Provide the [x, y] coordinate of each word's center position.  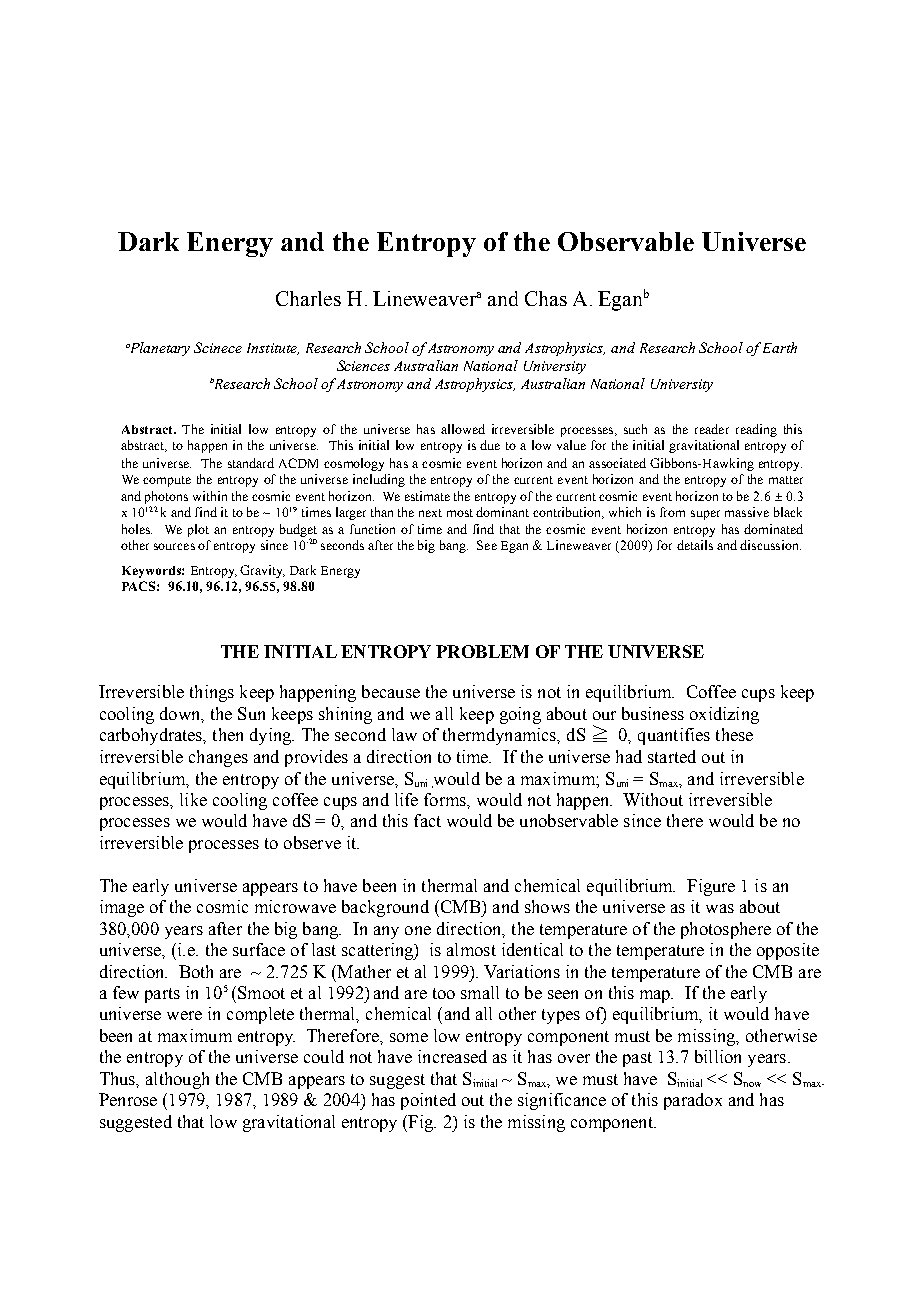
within [210, 496]
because [391, 691]
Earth [780, 347]
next [430, 513]
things [212, 693]
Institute [273, 349]
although [177, 1080]
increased [452, 1056]
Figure [711, 887]
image [122, 908]
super [705, 515]
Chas [546, 298]
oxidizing [724, 715]
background [385, 908]
